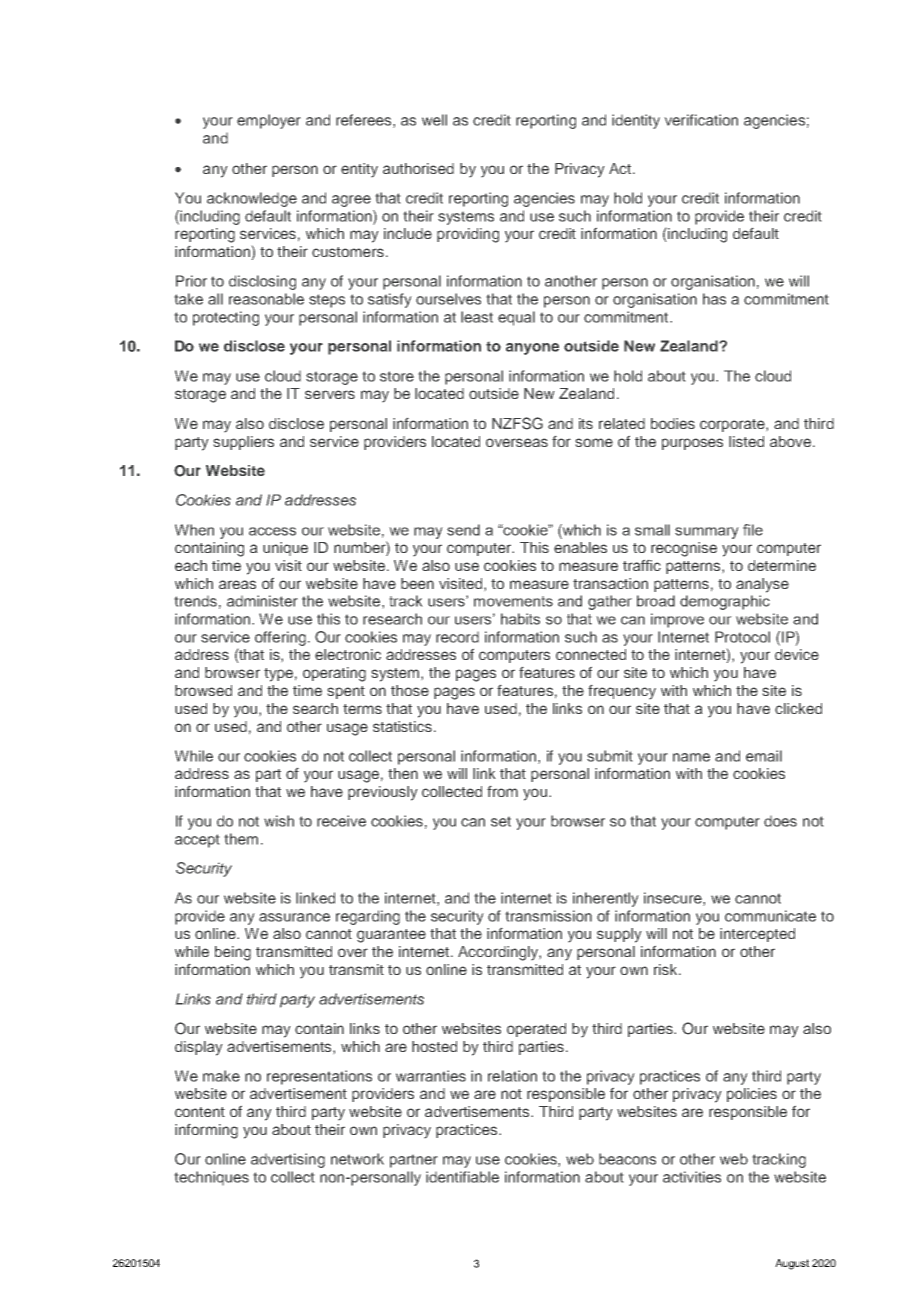 The height and width of the image is (1308, 924). What do you see at coordinates (462, 1177) in the image?
I see `identifiable` at bounding box center [462, 1177].
